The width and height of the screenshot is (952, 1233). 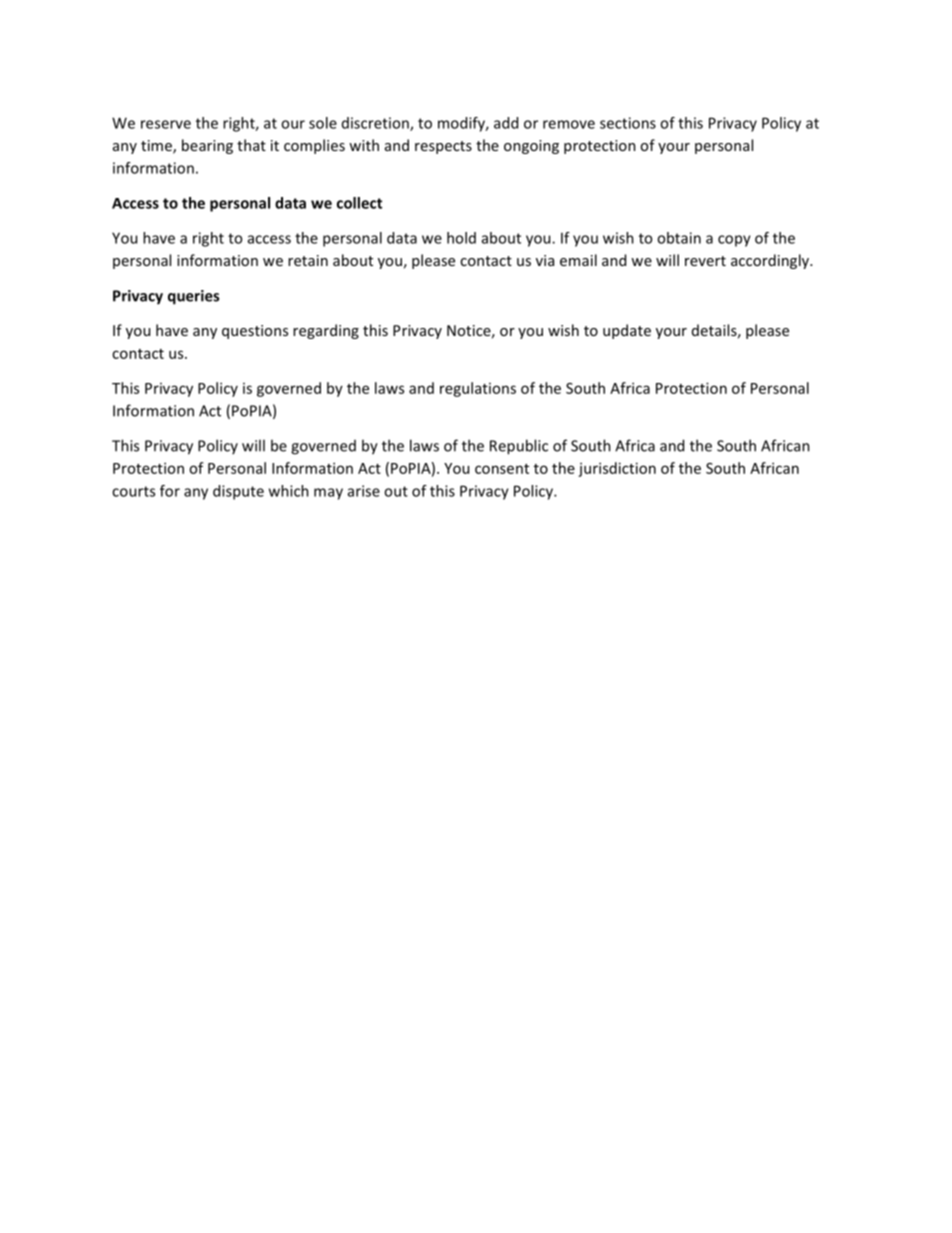 What do you see at coordinates (238, 492) in the screenshot?
I see `dispute` at bounding box center [238, 492].
